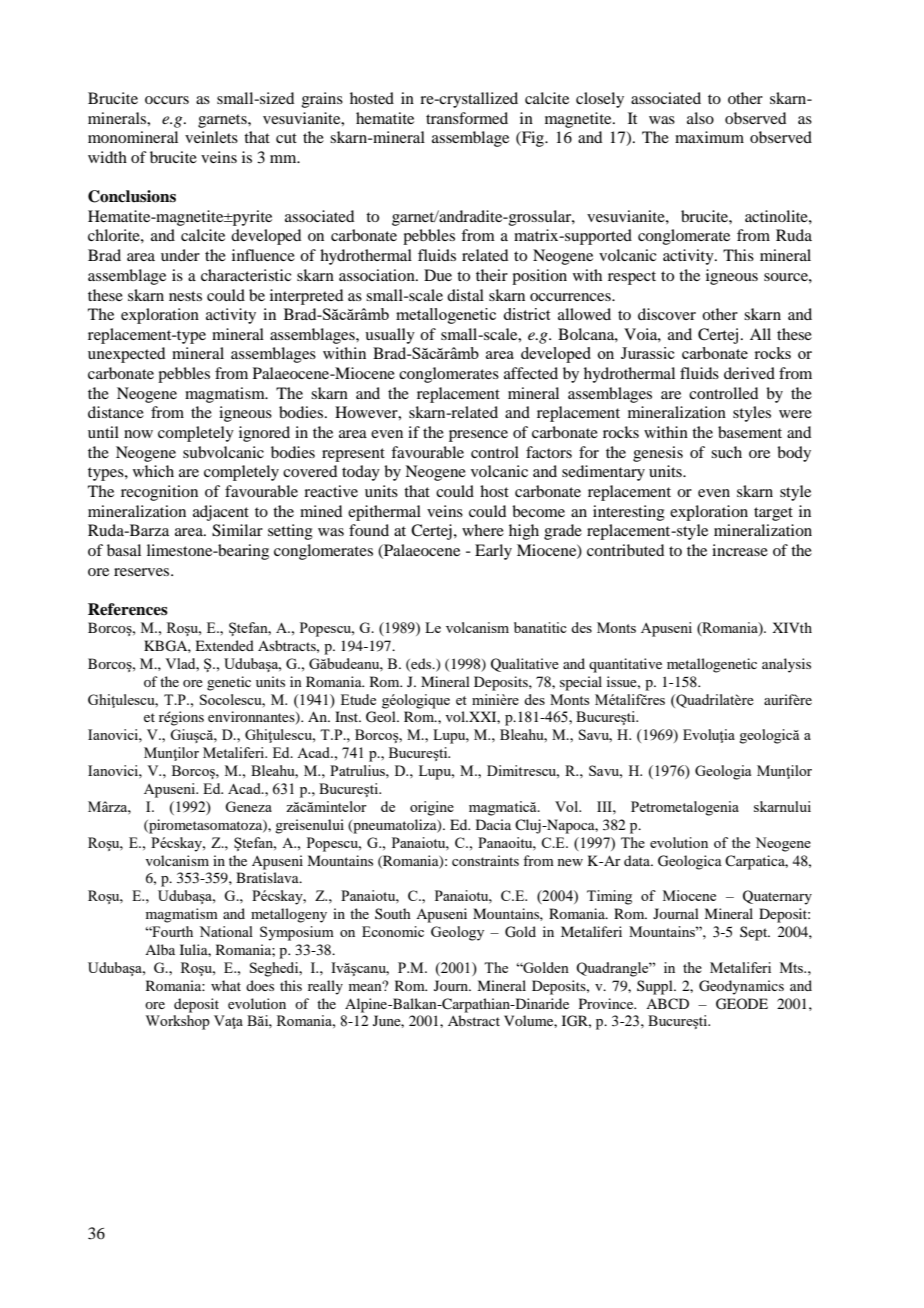 Image resolution: width=924 pixels, height=1308 pixels. Describe the element at coordinates (167, 100) in the screenshot. I see `occurs` at that location.
